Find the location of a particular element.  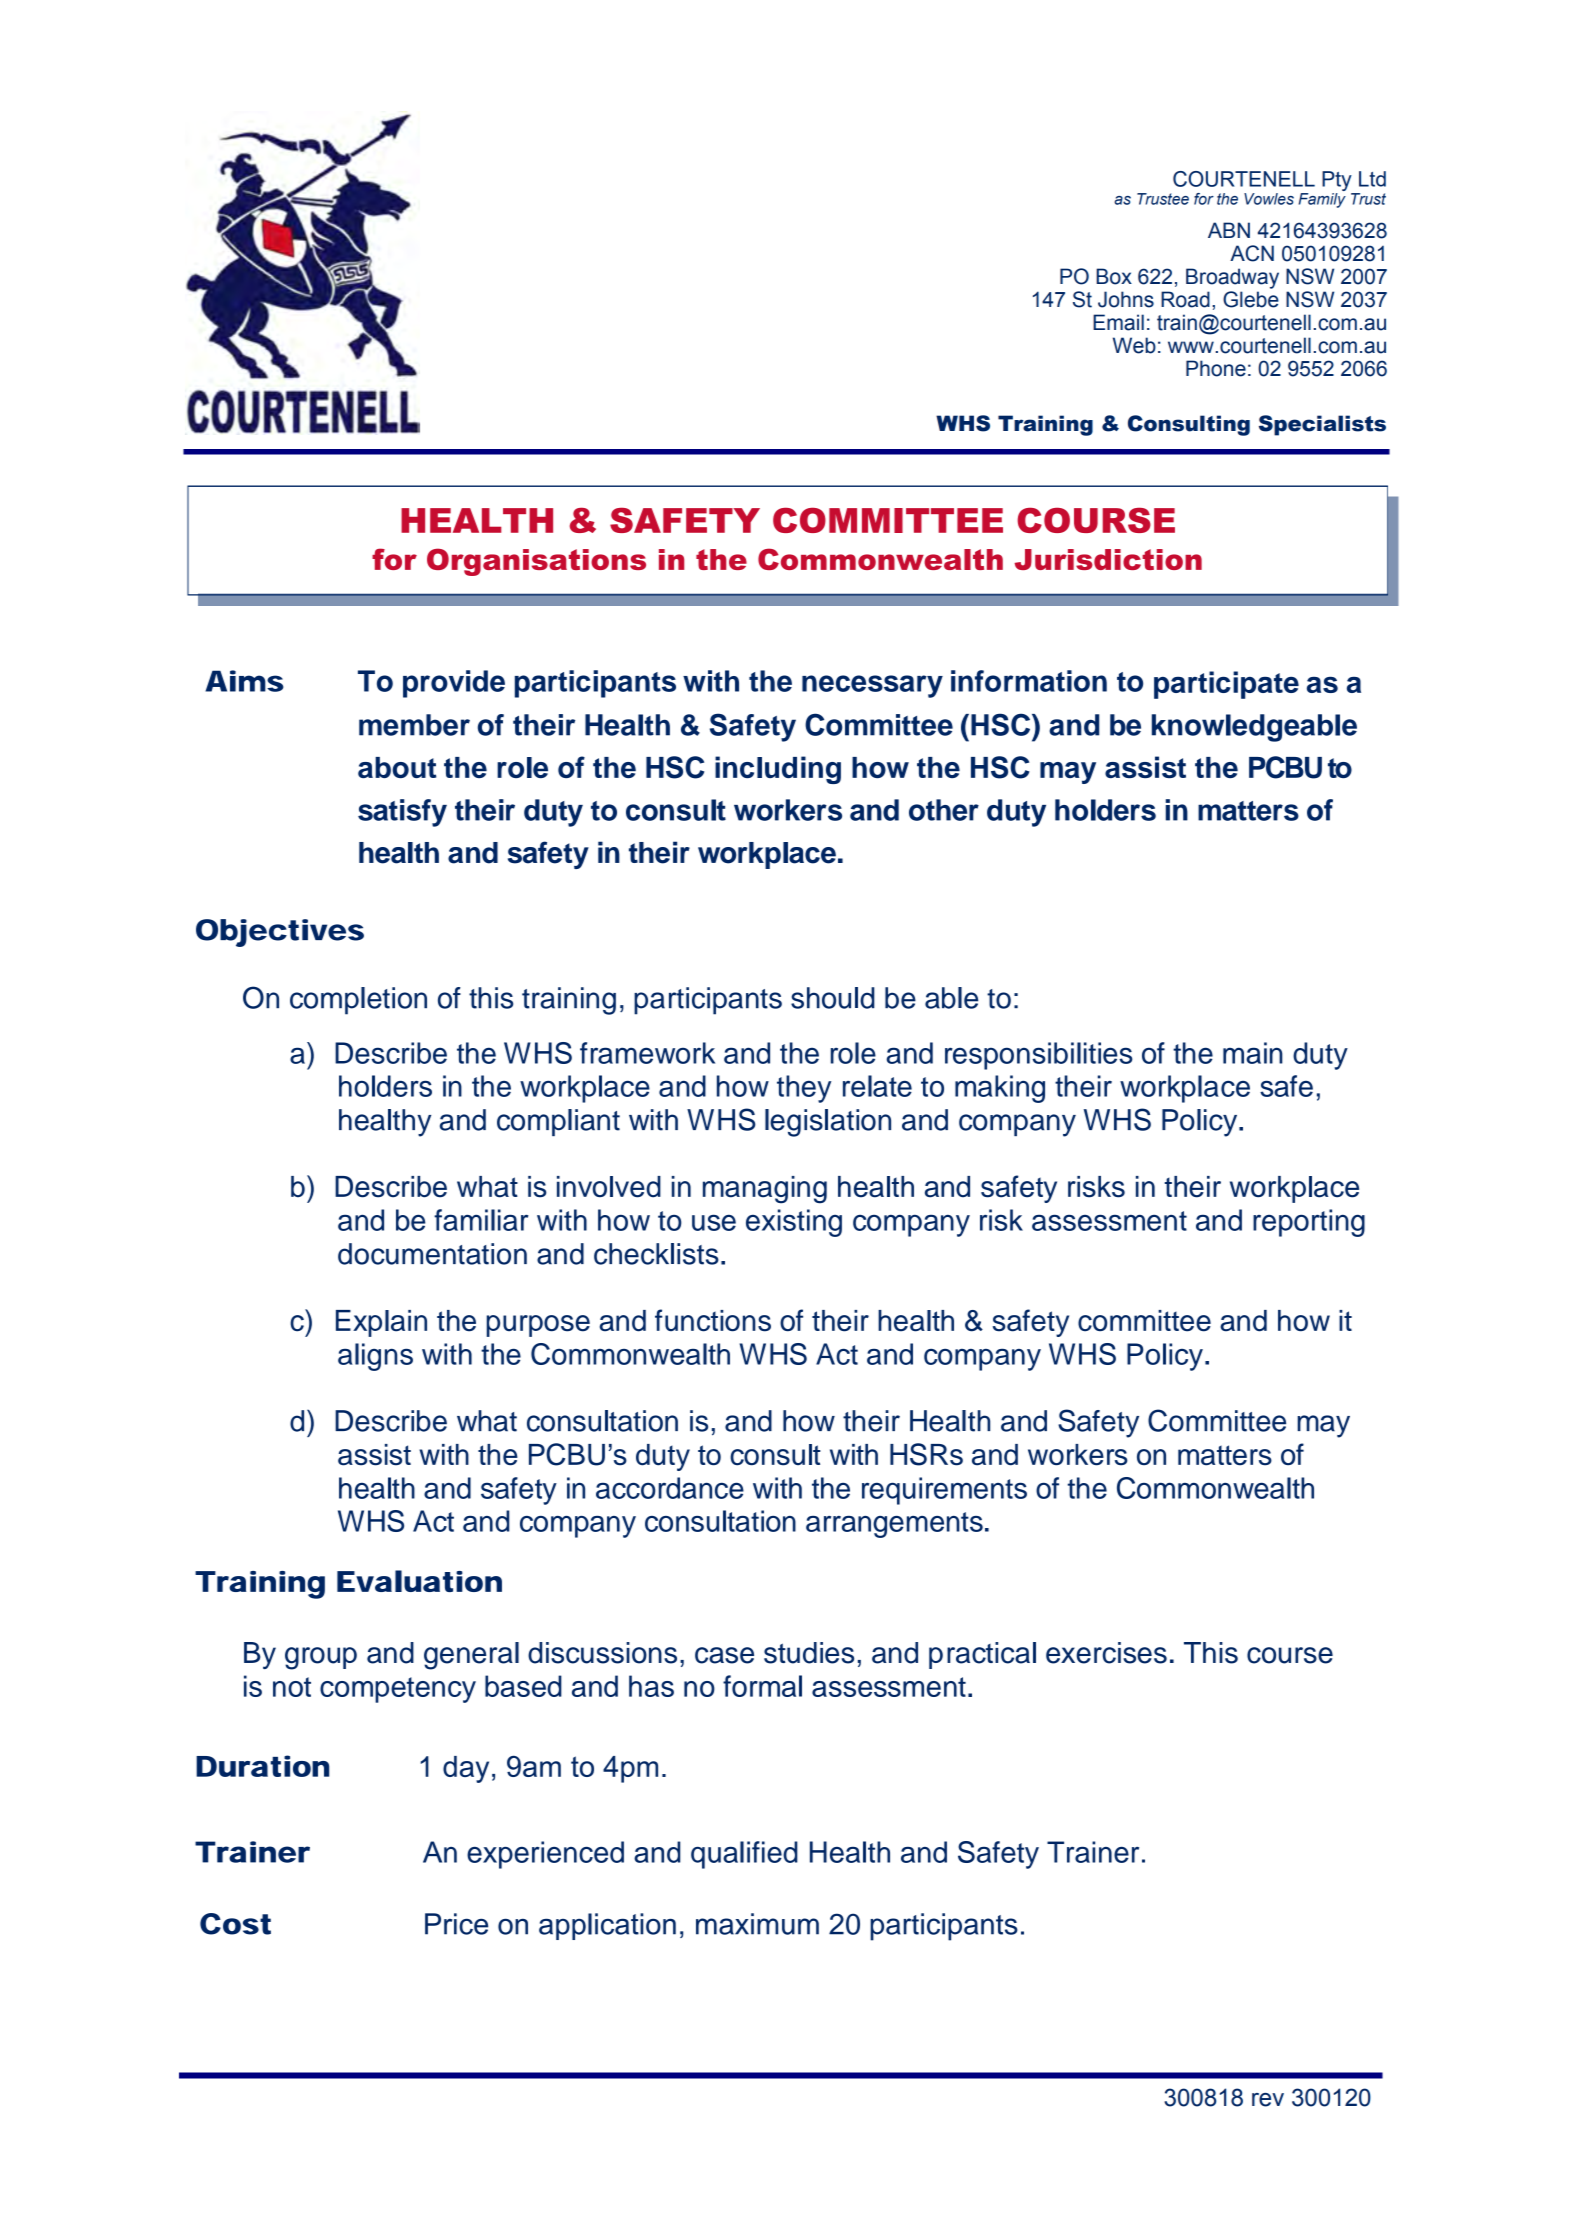

Price is located at coordinates (456, 1924).
